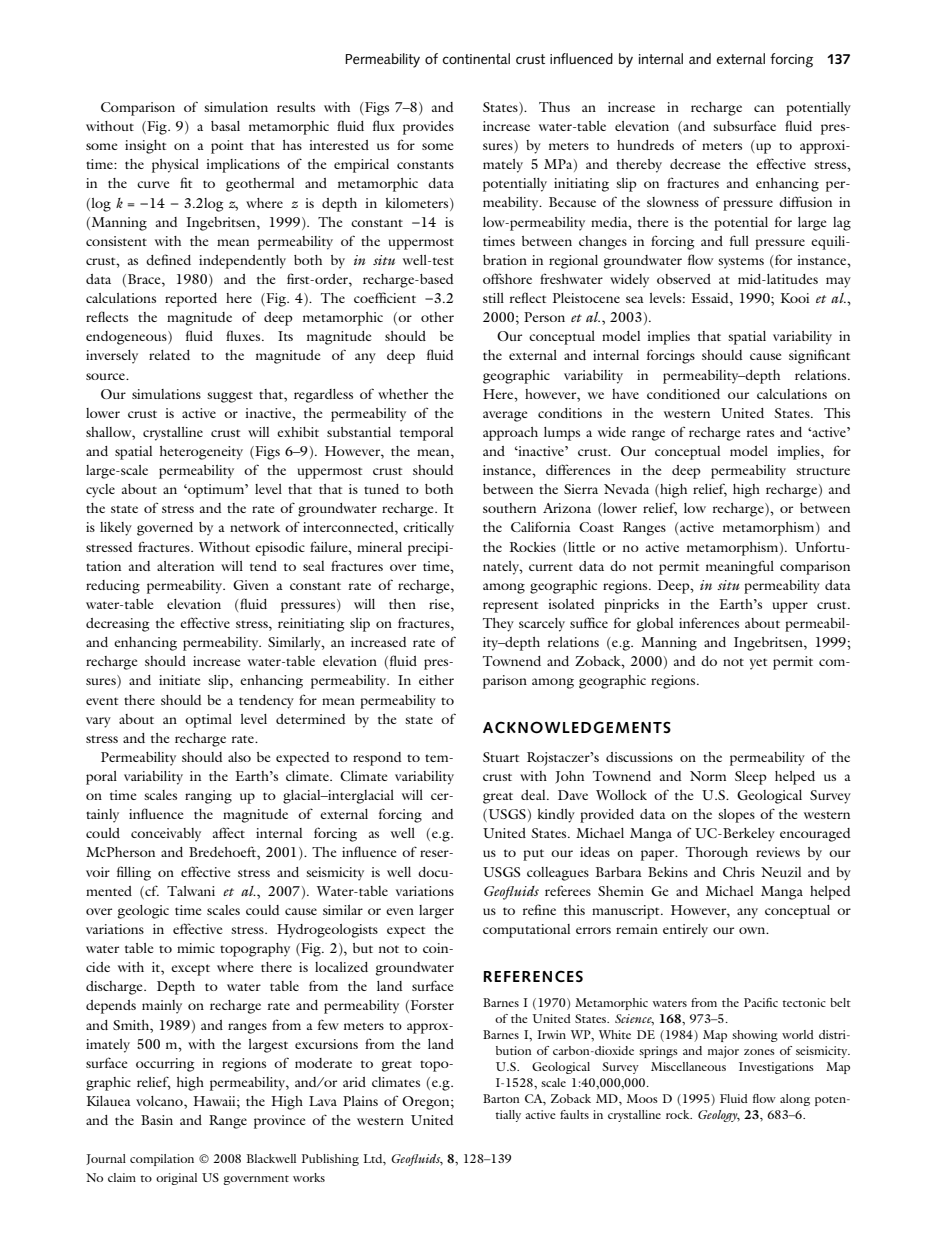  What do you see at coordinates (185, 566) in the screenshot?
I see `alteration` at bounding box center [185, 566].
